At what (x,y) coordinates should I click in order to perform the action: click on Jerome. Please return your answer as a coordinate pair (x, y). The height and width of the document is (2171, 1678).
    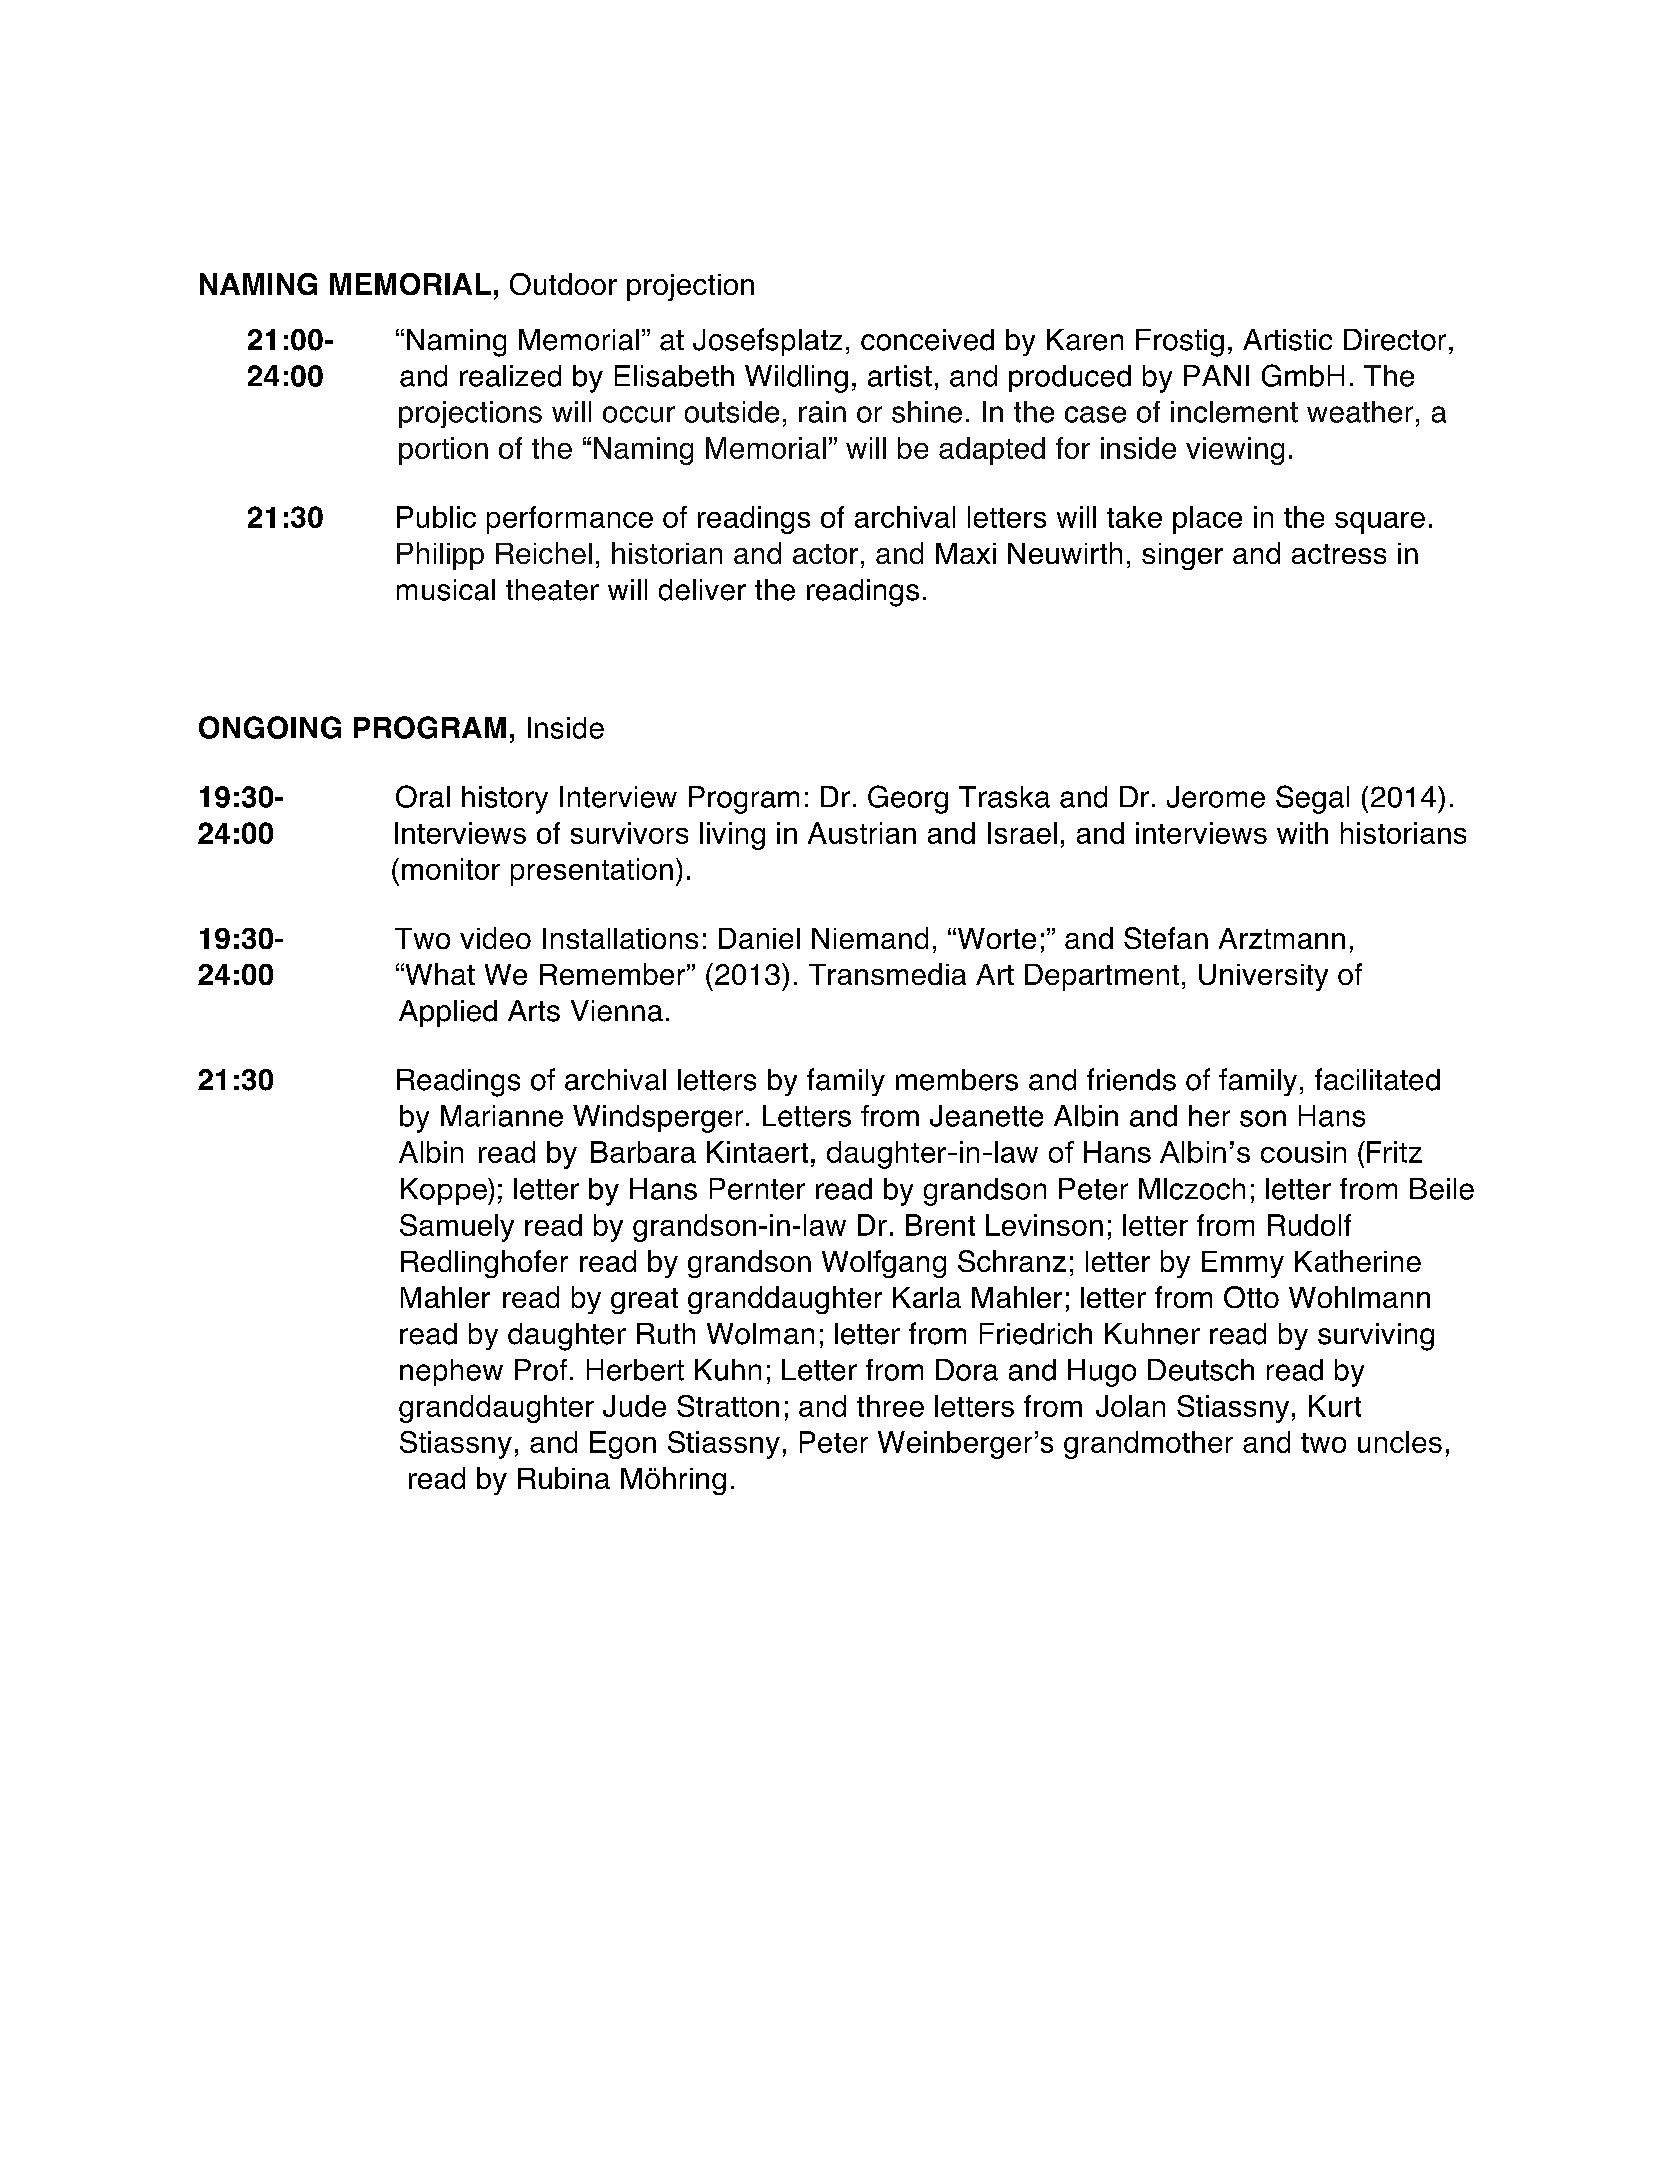
    Looking at the image, I should click on (1216, 797).
